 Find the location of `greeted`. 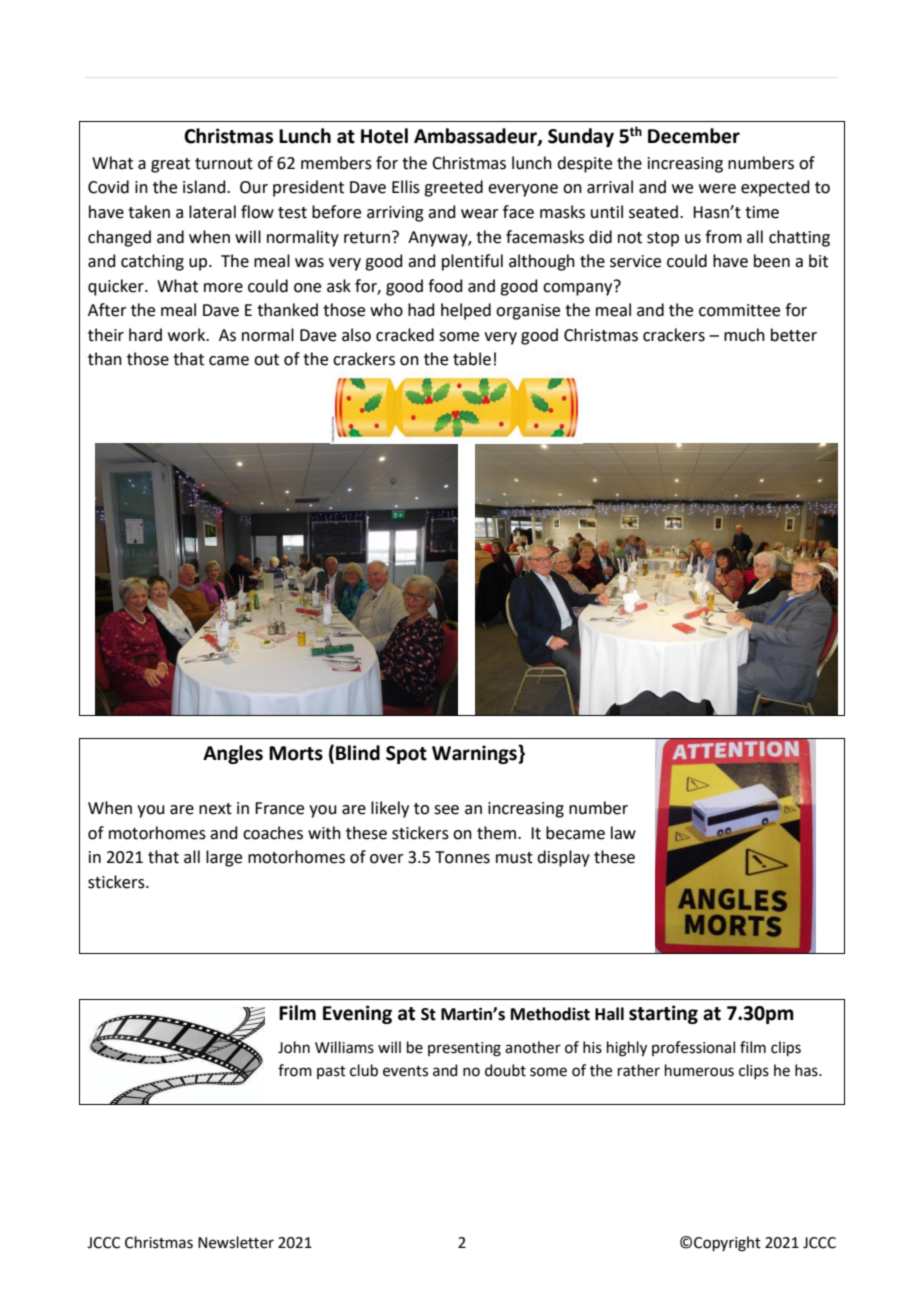

greeted is located at coordinates (453, 188).
